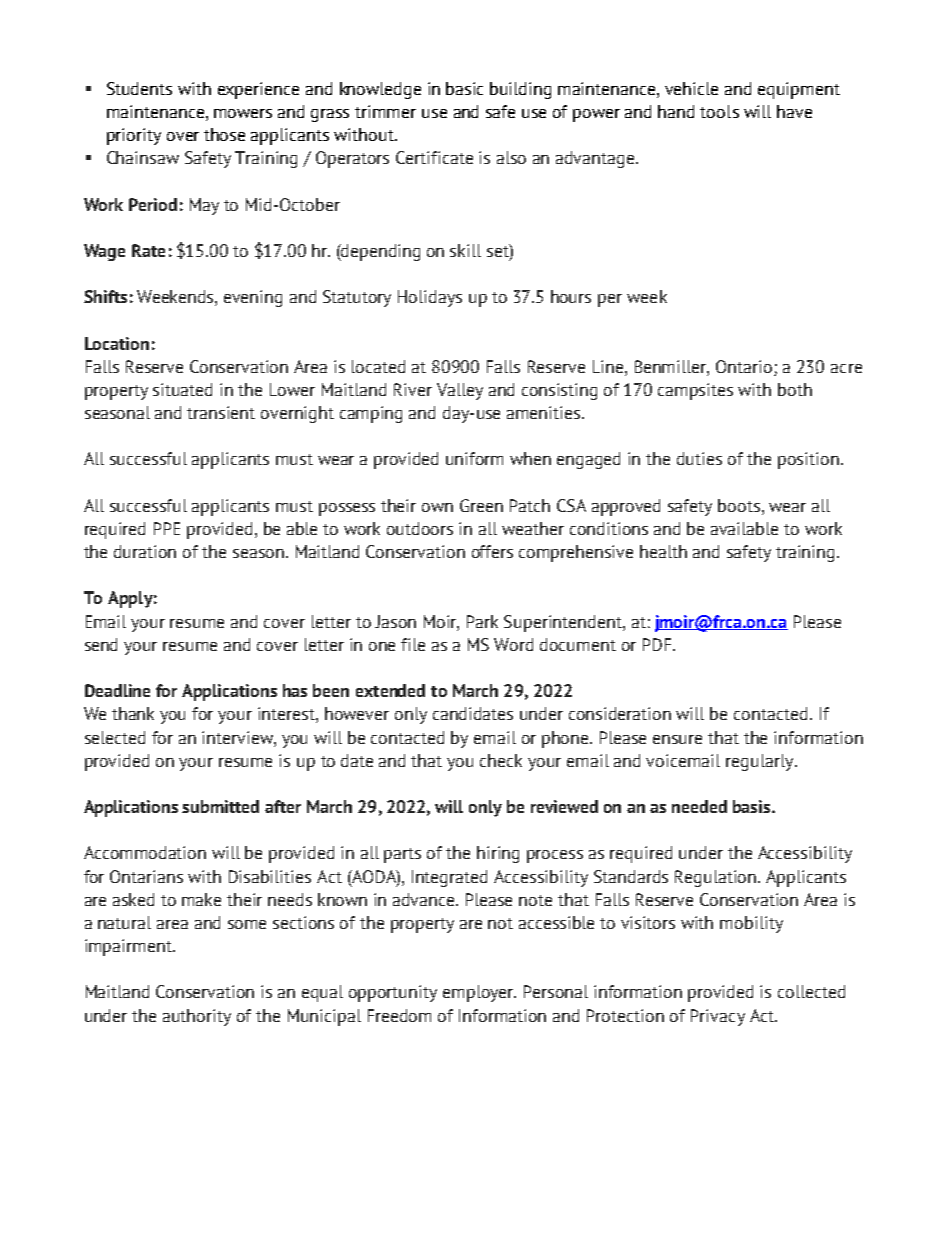 Image resolution: width=952 pixels, height=1233 pixels. Describe the element at coordinates (794, 111) in the screenshot. I see `have` at that location.
